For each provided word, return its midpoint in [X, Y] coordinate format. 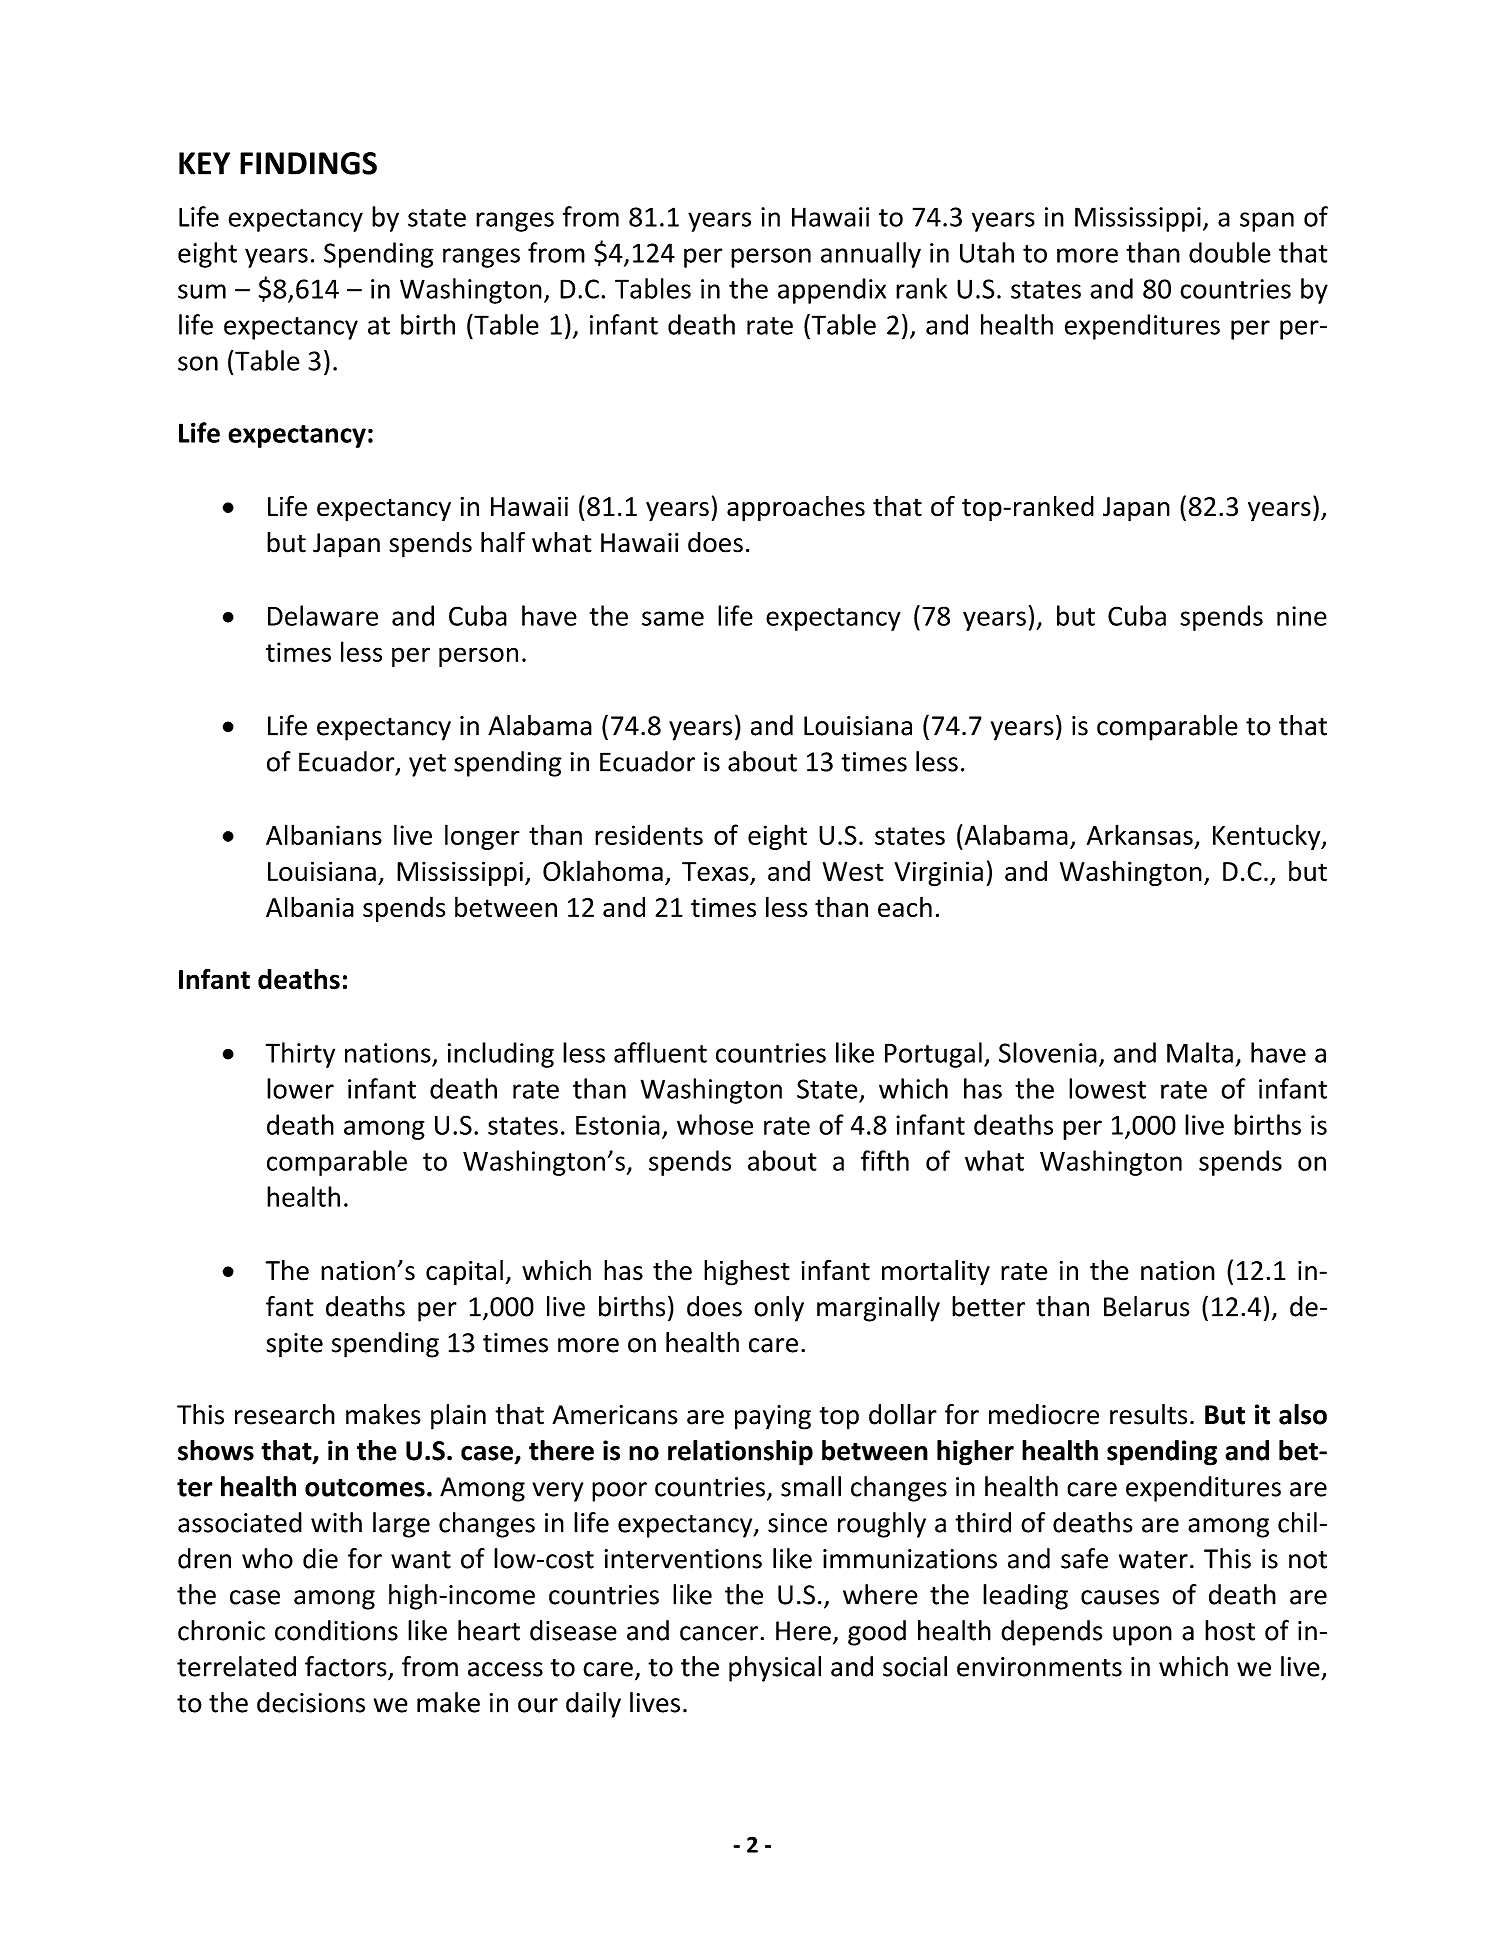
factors [347, 1667]
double [1230, 252]
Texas [716, 873]
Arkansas [1140, 834]
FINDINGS [308, 163]
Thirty [300, 1055]
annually [871, 255]
